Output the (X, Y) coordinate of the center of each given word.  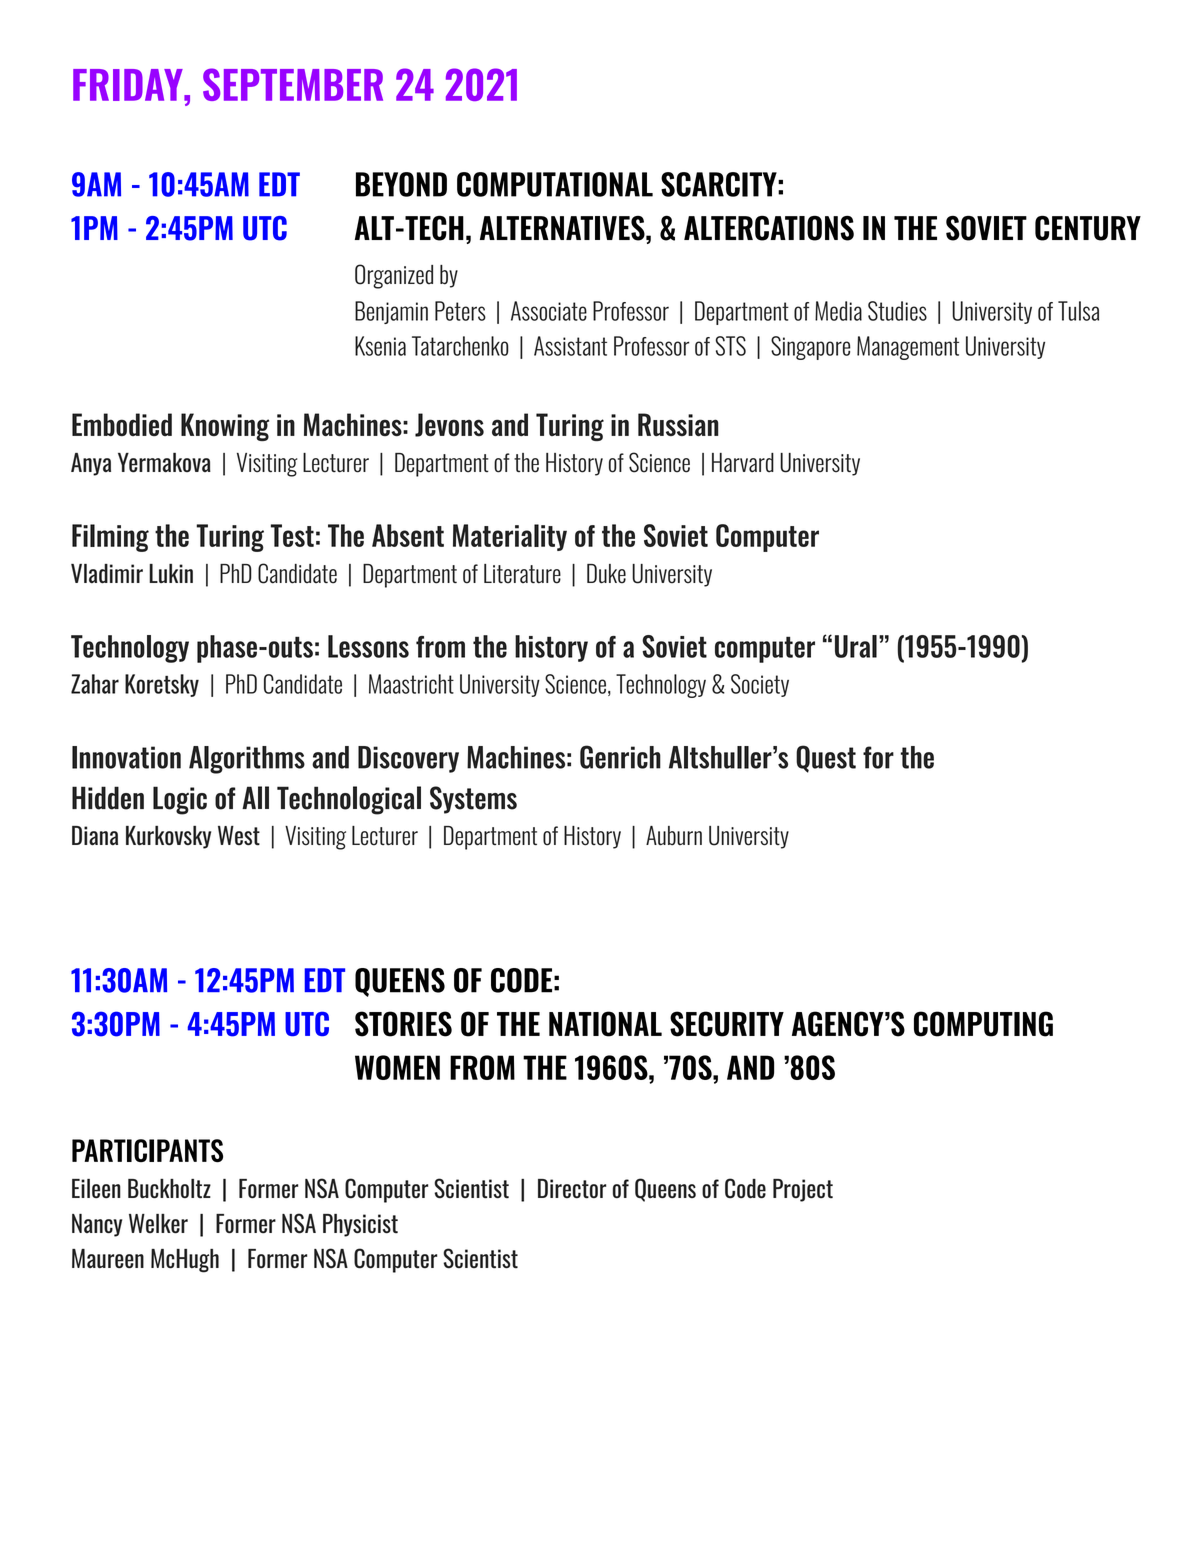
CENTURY (1088, 228)
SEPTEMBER (293, 84)
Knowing (225, 427)
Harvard (743, 463)
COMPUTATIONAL (555, 184)
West (239, 836)
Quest (826, 759)
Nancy (97, 1225)
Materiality (510, 537)
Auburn (674, 836)
